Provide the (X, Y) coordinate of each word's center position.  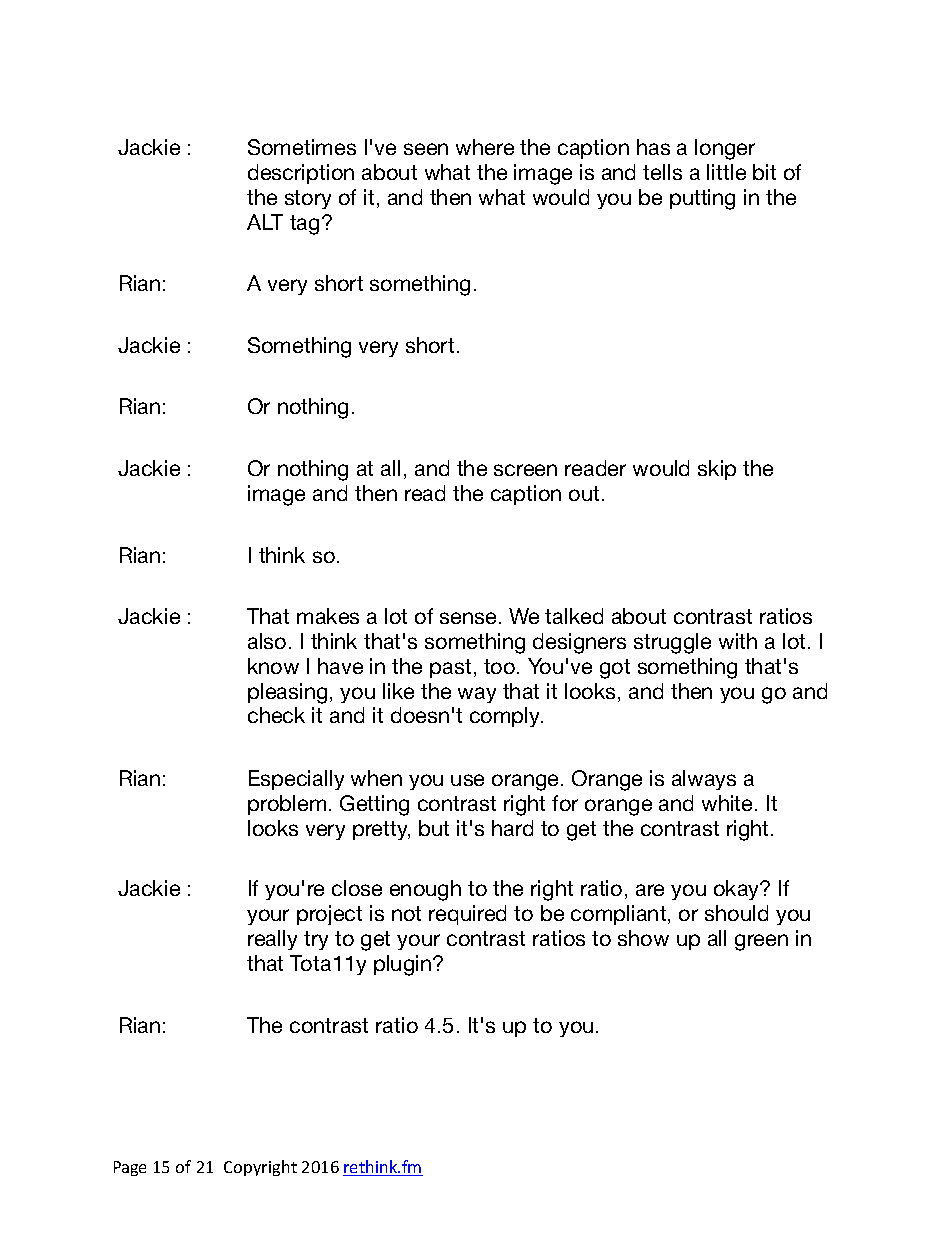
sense (468, 618)
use (467, 780)
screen (525, 470)
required (467, 915)
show (643, 938)
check (276, 715)
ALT (265, 222)
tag (304, 225)
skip (717, 470)
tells (662, 172)
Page (130, 1168)
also (267, 641)
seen (426, 149)
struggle (672, 643)
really (272, 940)
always (704, 780)
